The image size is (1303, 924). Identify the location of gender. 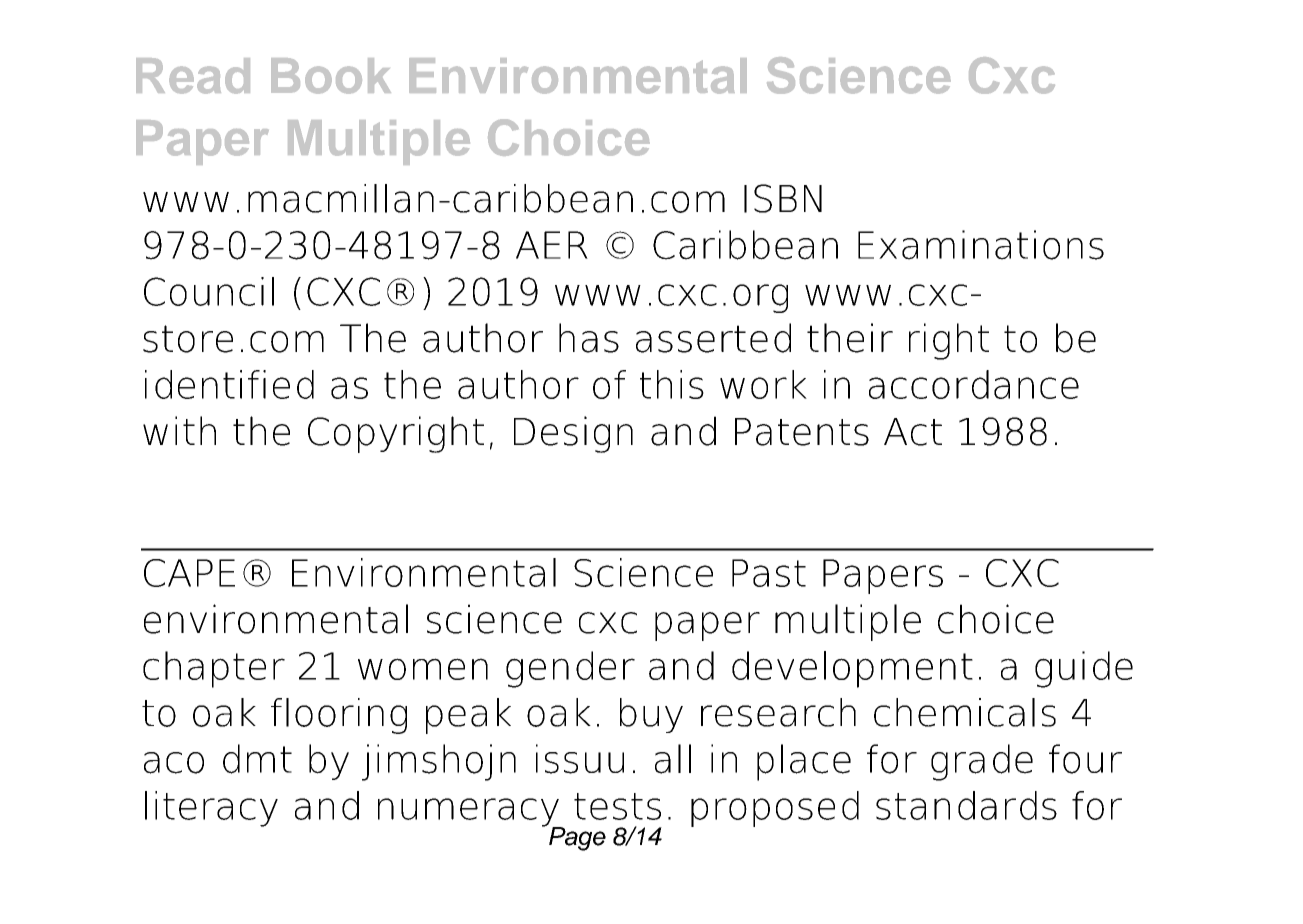
(570, 669).
